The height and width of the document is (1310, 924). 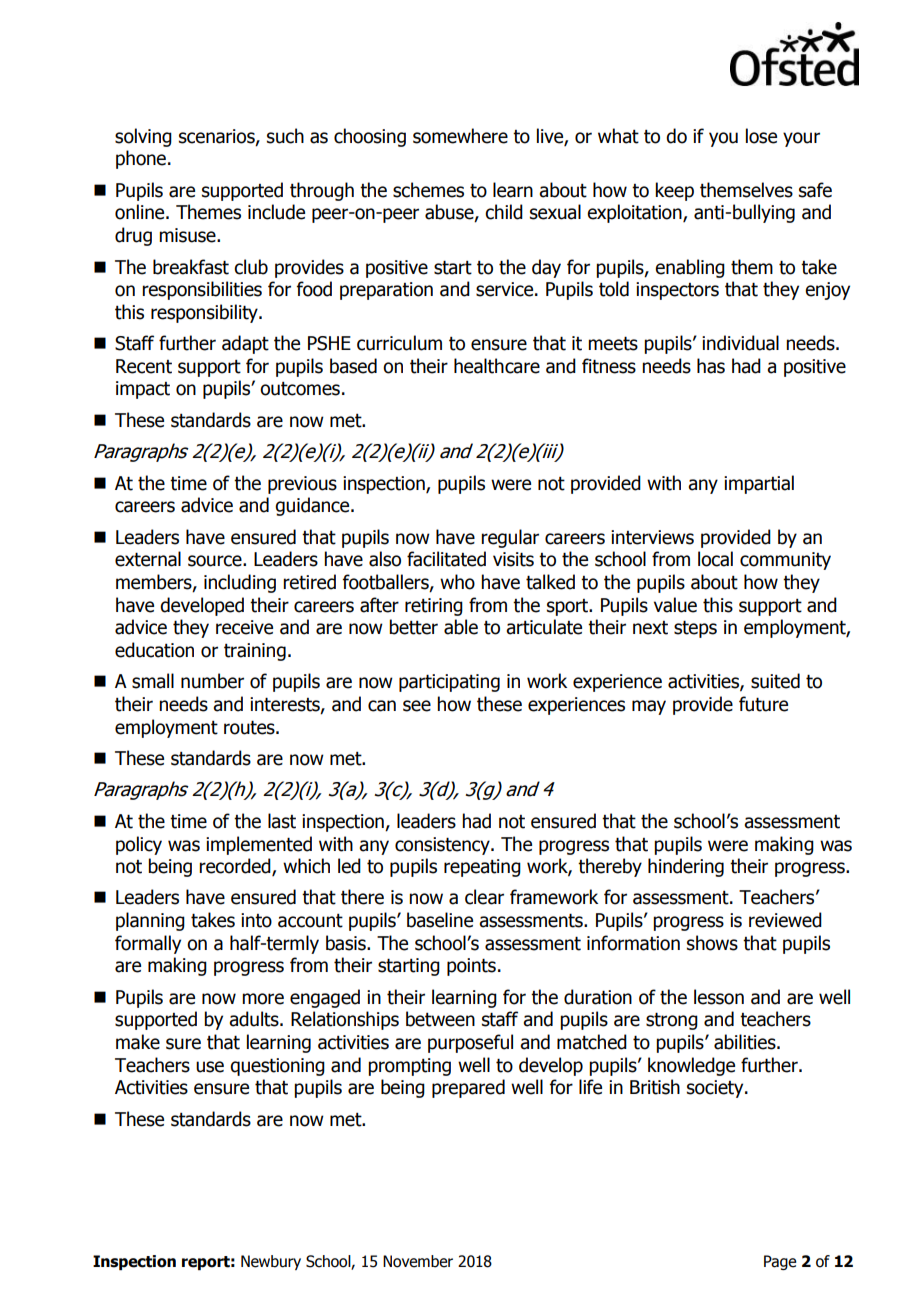 What do you see at coordinates (460, 136) in the document?
I see `somewhere` at bounding box center [460, 136].
